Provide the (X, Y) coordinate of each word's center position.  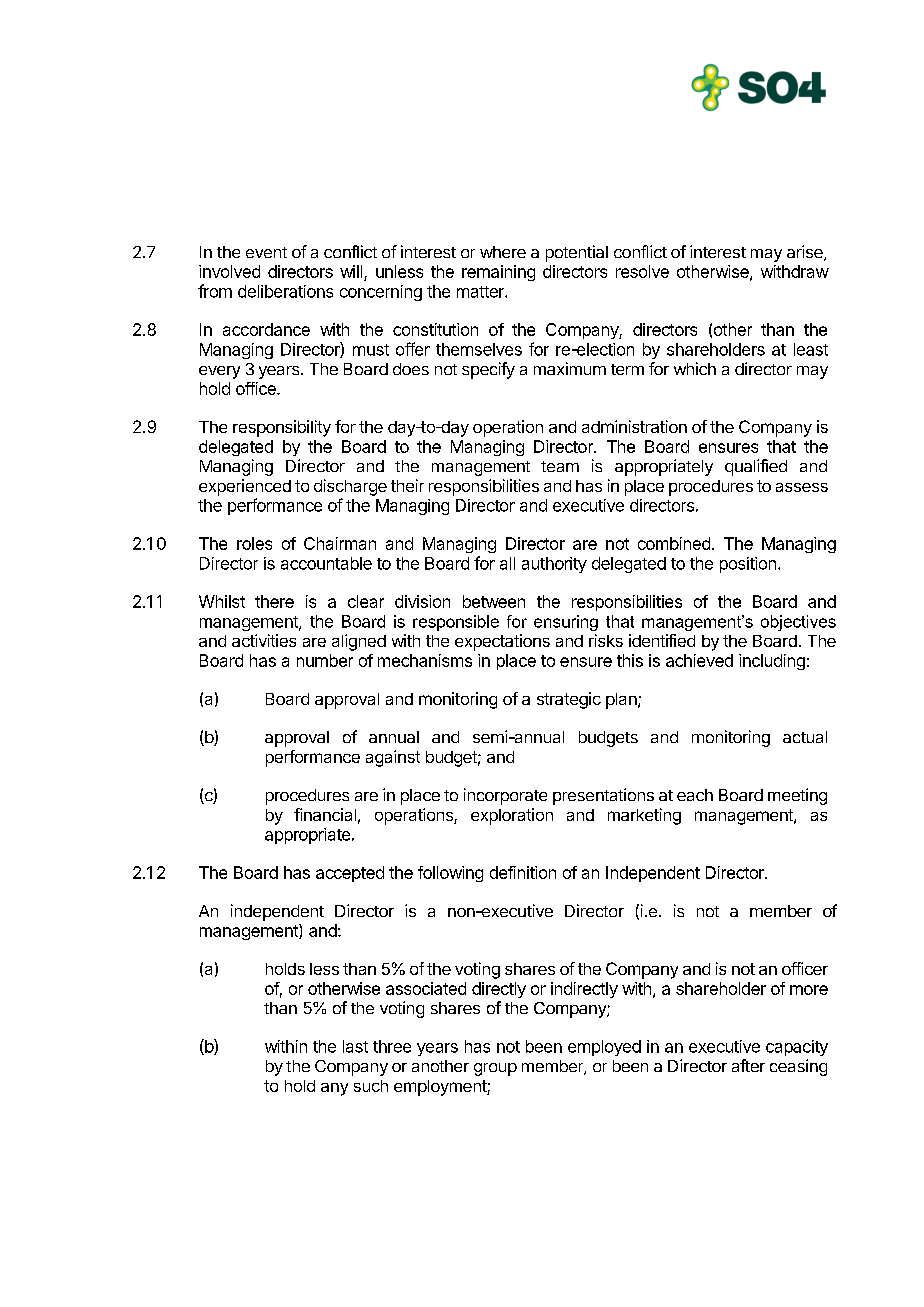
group (495, 1069)
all (507, 563)
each (695, 795)
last (355, 1046)
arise (806, 253)
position (748, 565)
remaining (498, 273)
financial (325, 814)
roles (254, 543)
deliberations (285, 291)
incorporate (505, 796)
